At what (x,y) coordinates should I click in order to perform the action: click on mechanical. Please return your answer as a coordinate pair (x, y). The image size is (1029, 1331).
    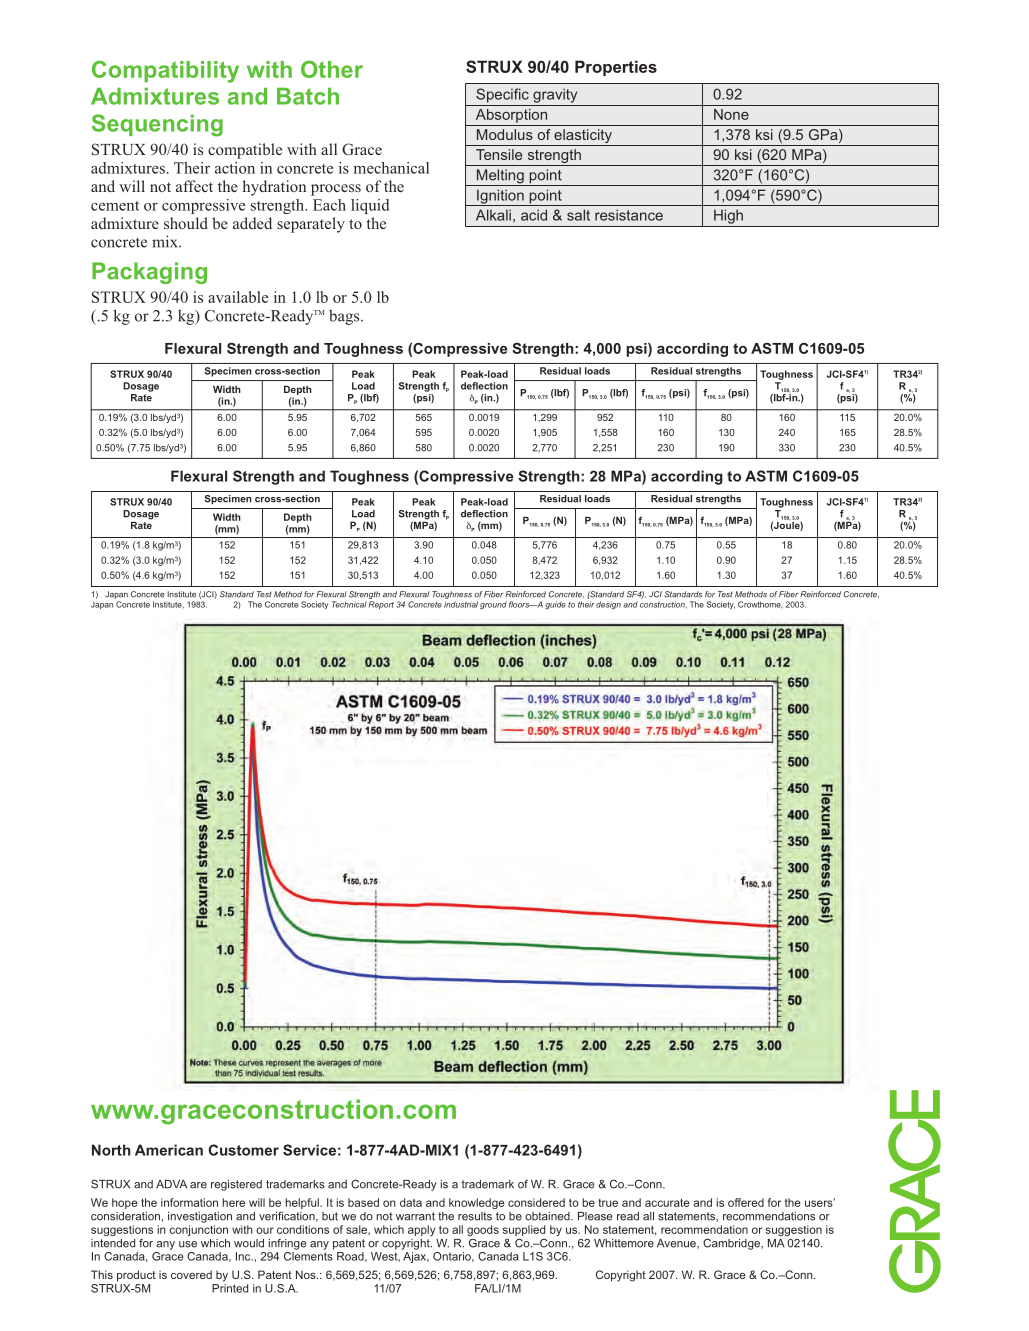
    Looking at the image, I should click on (391, 168).
